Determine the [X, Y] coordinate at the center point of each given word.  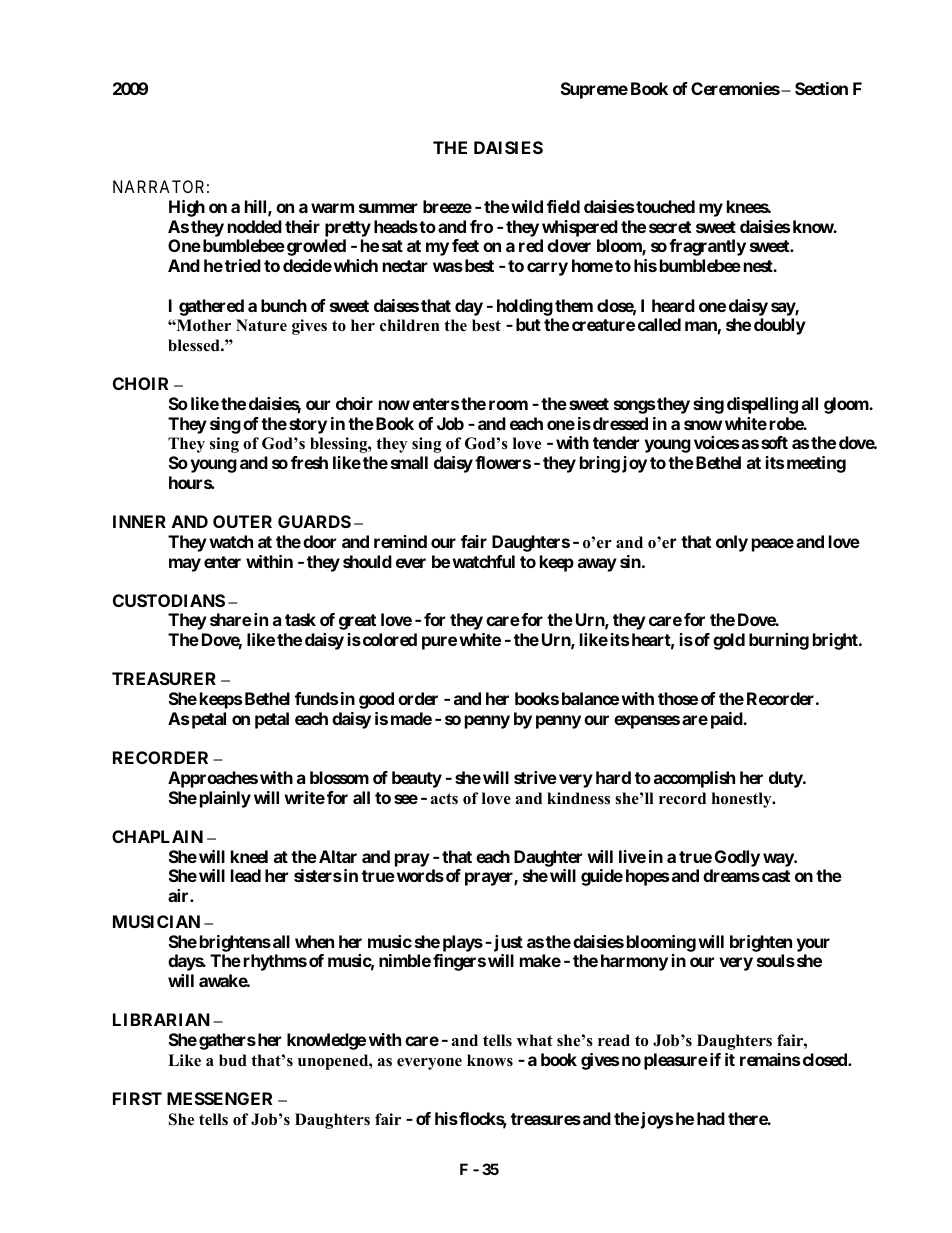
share [231, 619]
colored [388, 639]
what [535, 1040]
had [711, 1118]
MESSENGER [219, 1098]
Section [821, 88]
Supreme [594, 90]
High [187, 208]
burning [779, 641]
